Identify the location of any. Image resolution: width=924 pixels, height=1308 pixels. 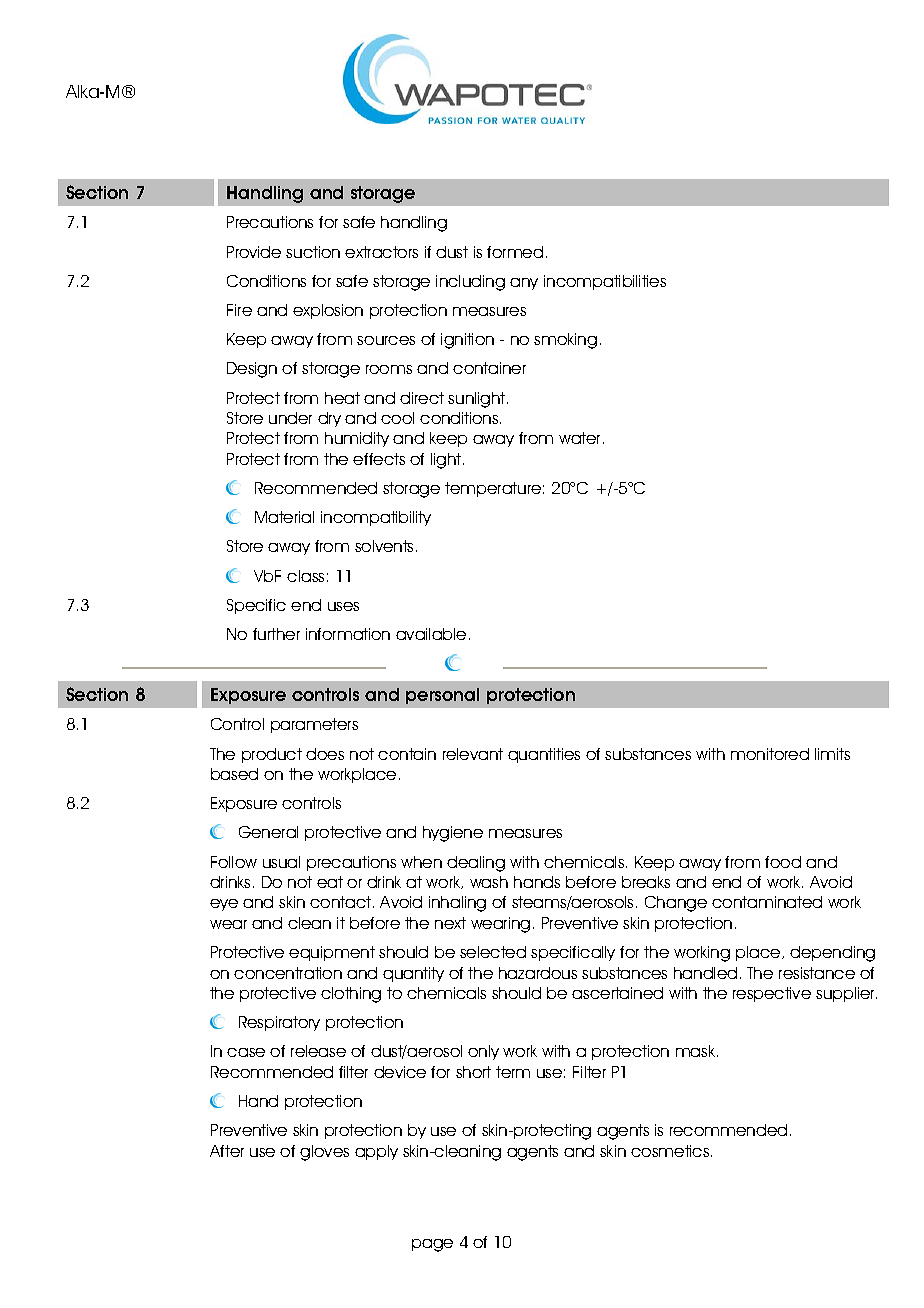
(524, 284).
